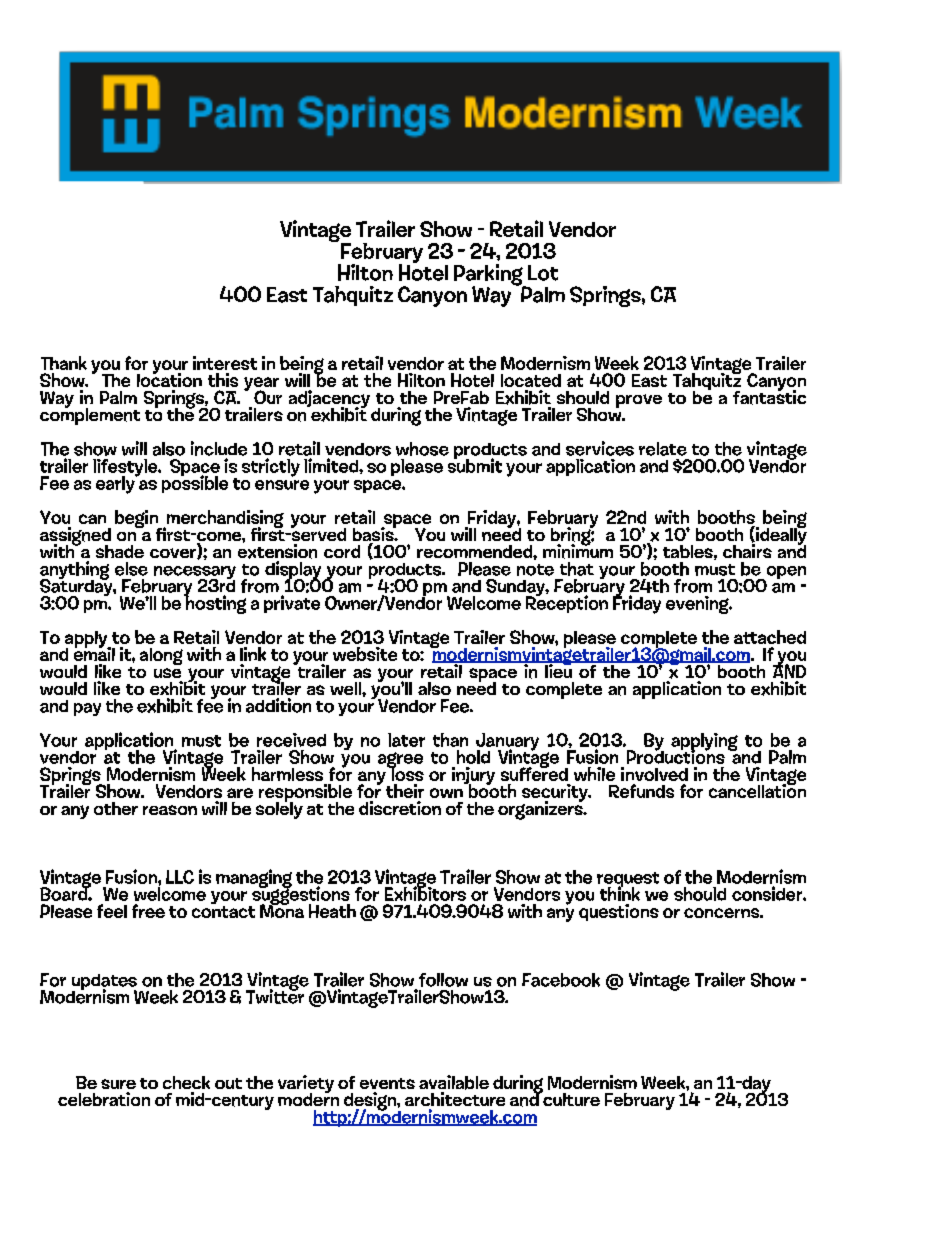 Image resolution: width=952 pixels, height=1233 pixels. Describe the element at coordinates (167, 673) in the document. I see `use` at that location.
